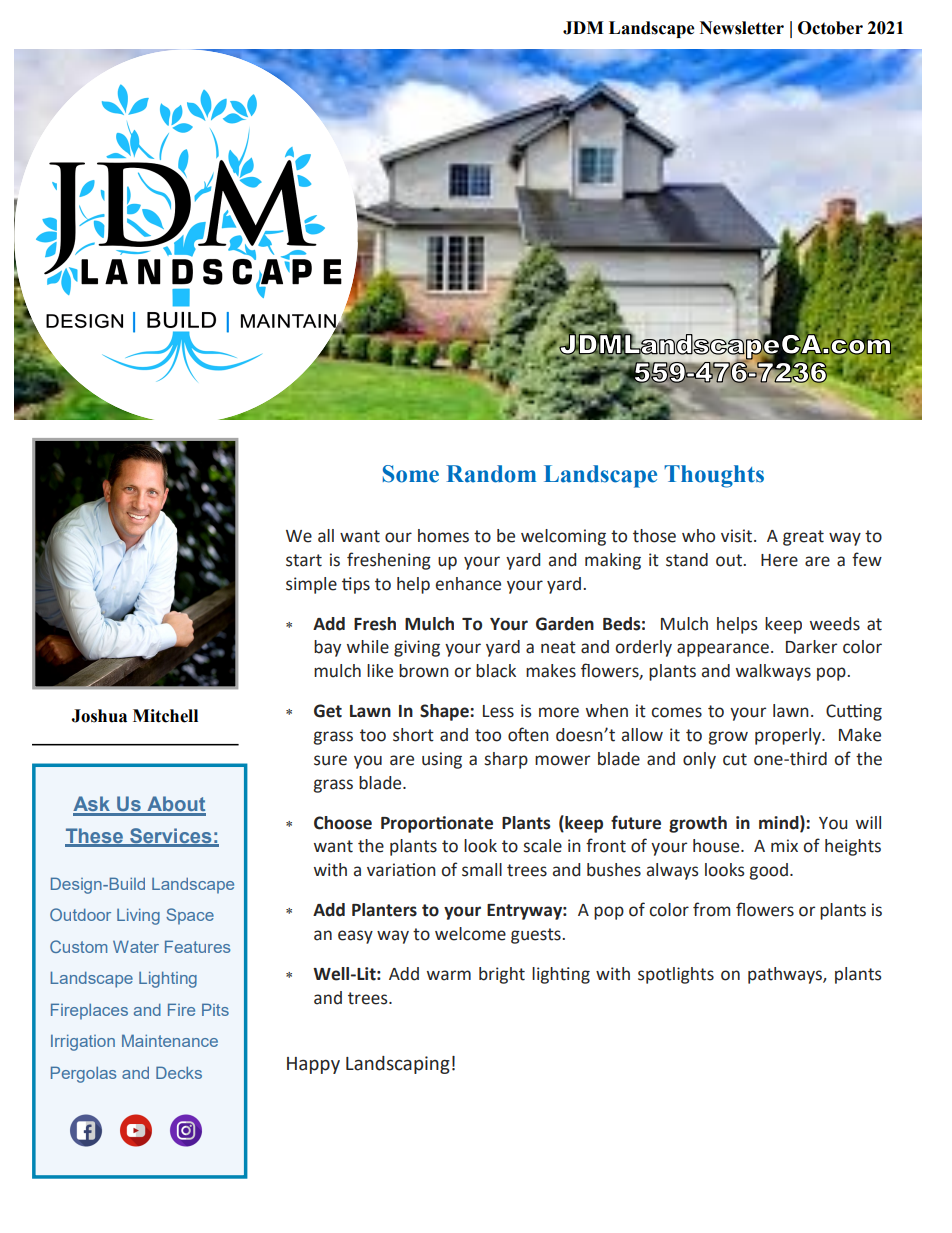  Describe the element at coordinates (170, 1040) in the screenshot. I see `Maintenance` at that location.
